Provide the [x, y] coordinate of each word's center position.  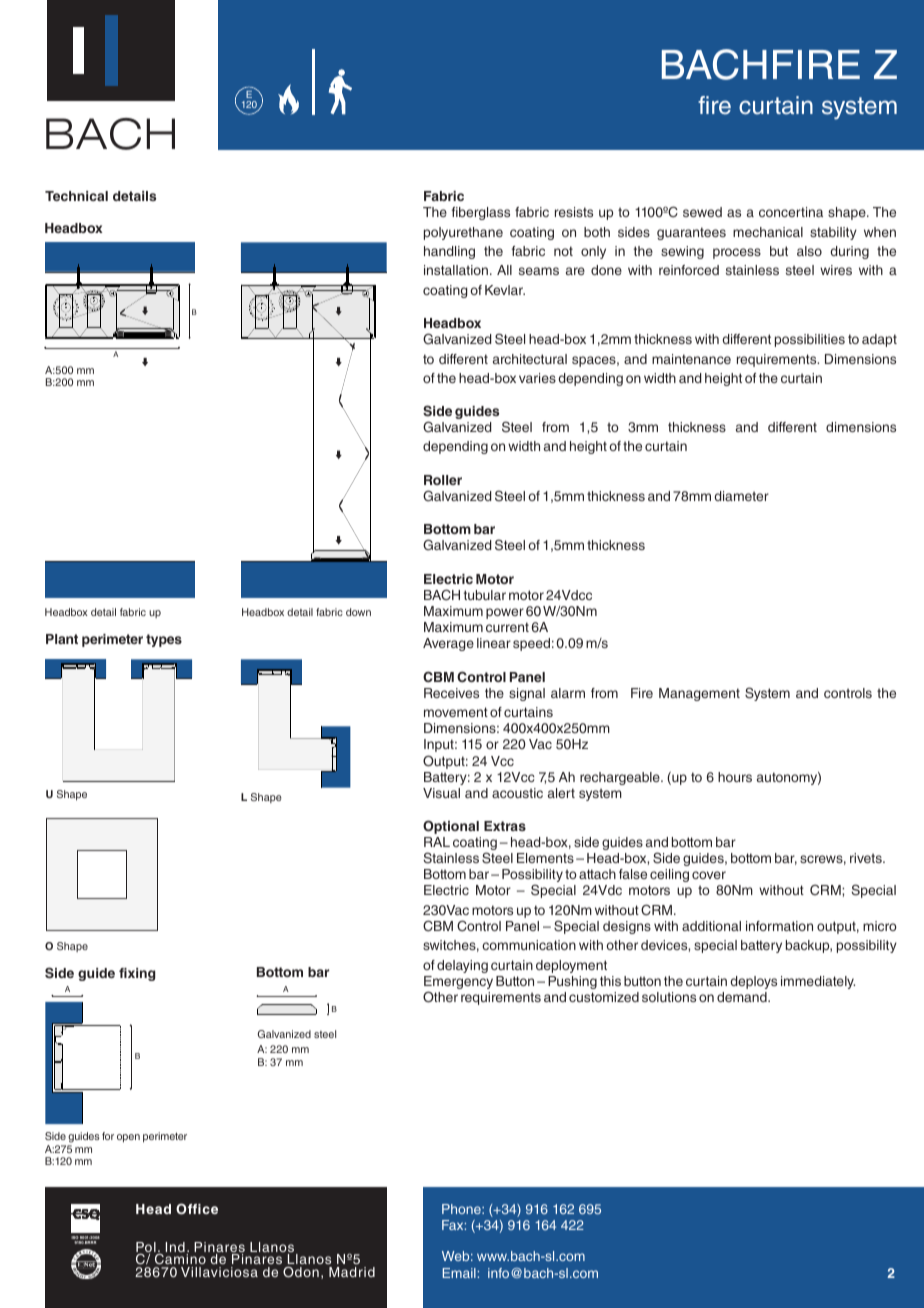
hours [735, 777]
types [164, 640]
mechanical [768, 232]
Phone [462, 1209]
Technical [76, 196]
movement [456, 712]
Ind [176, 1248]
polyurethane [463, 233]
